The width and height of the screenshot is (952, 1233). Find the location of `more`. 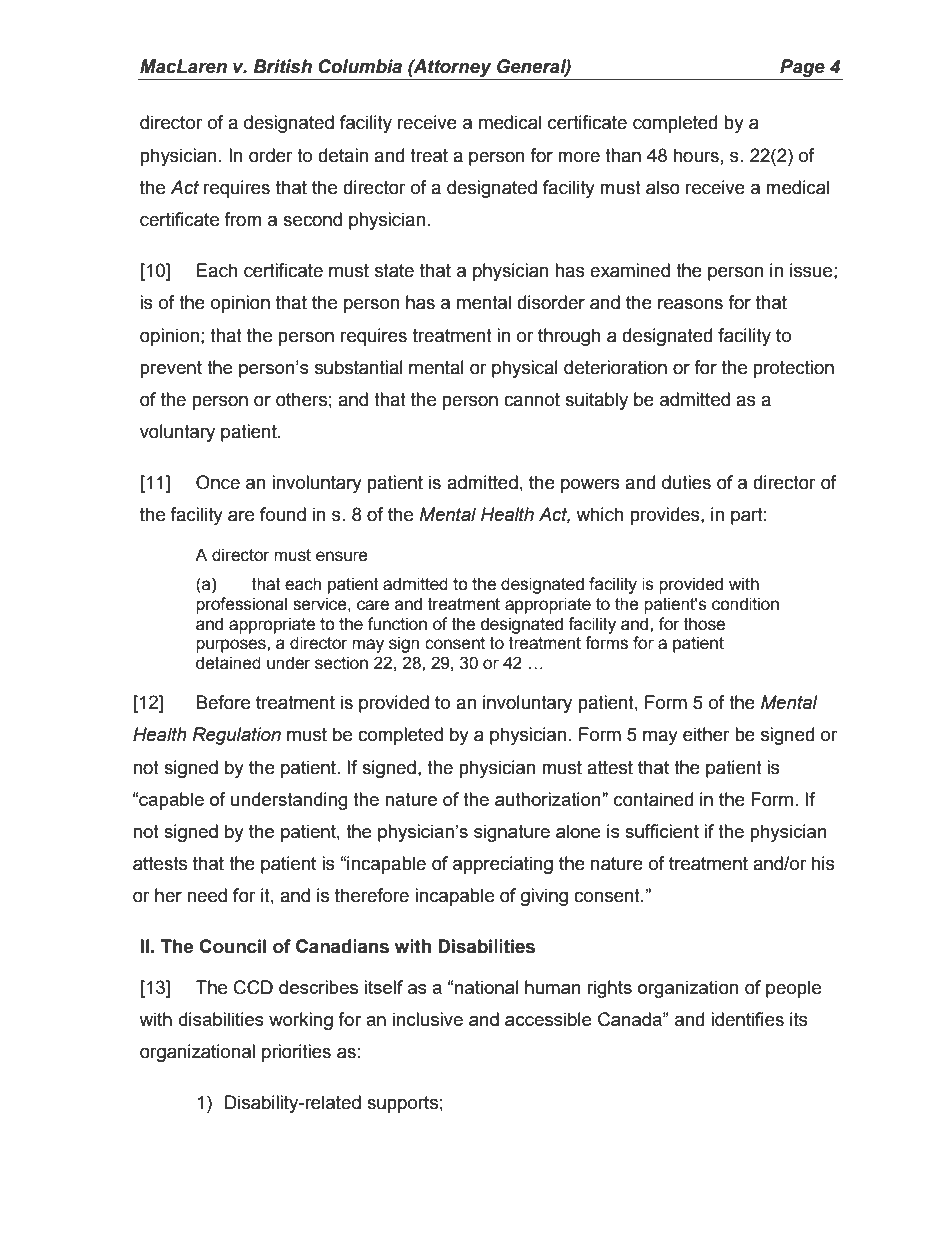

more is located at coordinates (579, 157).
